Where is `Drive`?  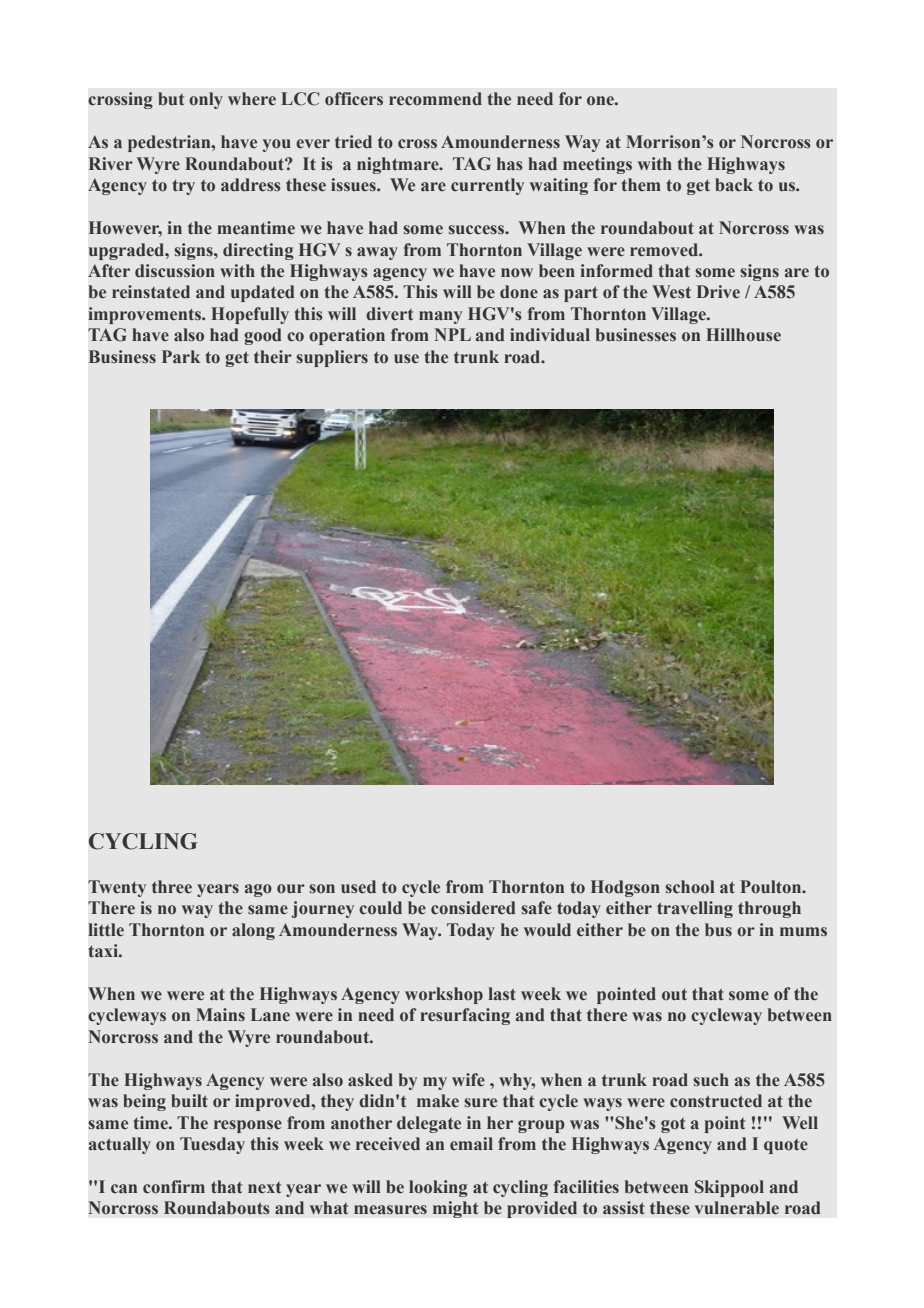
Drive is located at coordinates (718, 292).
